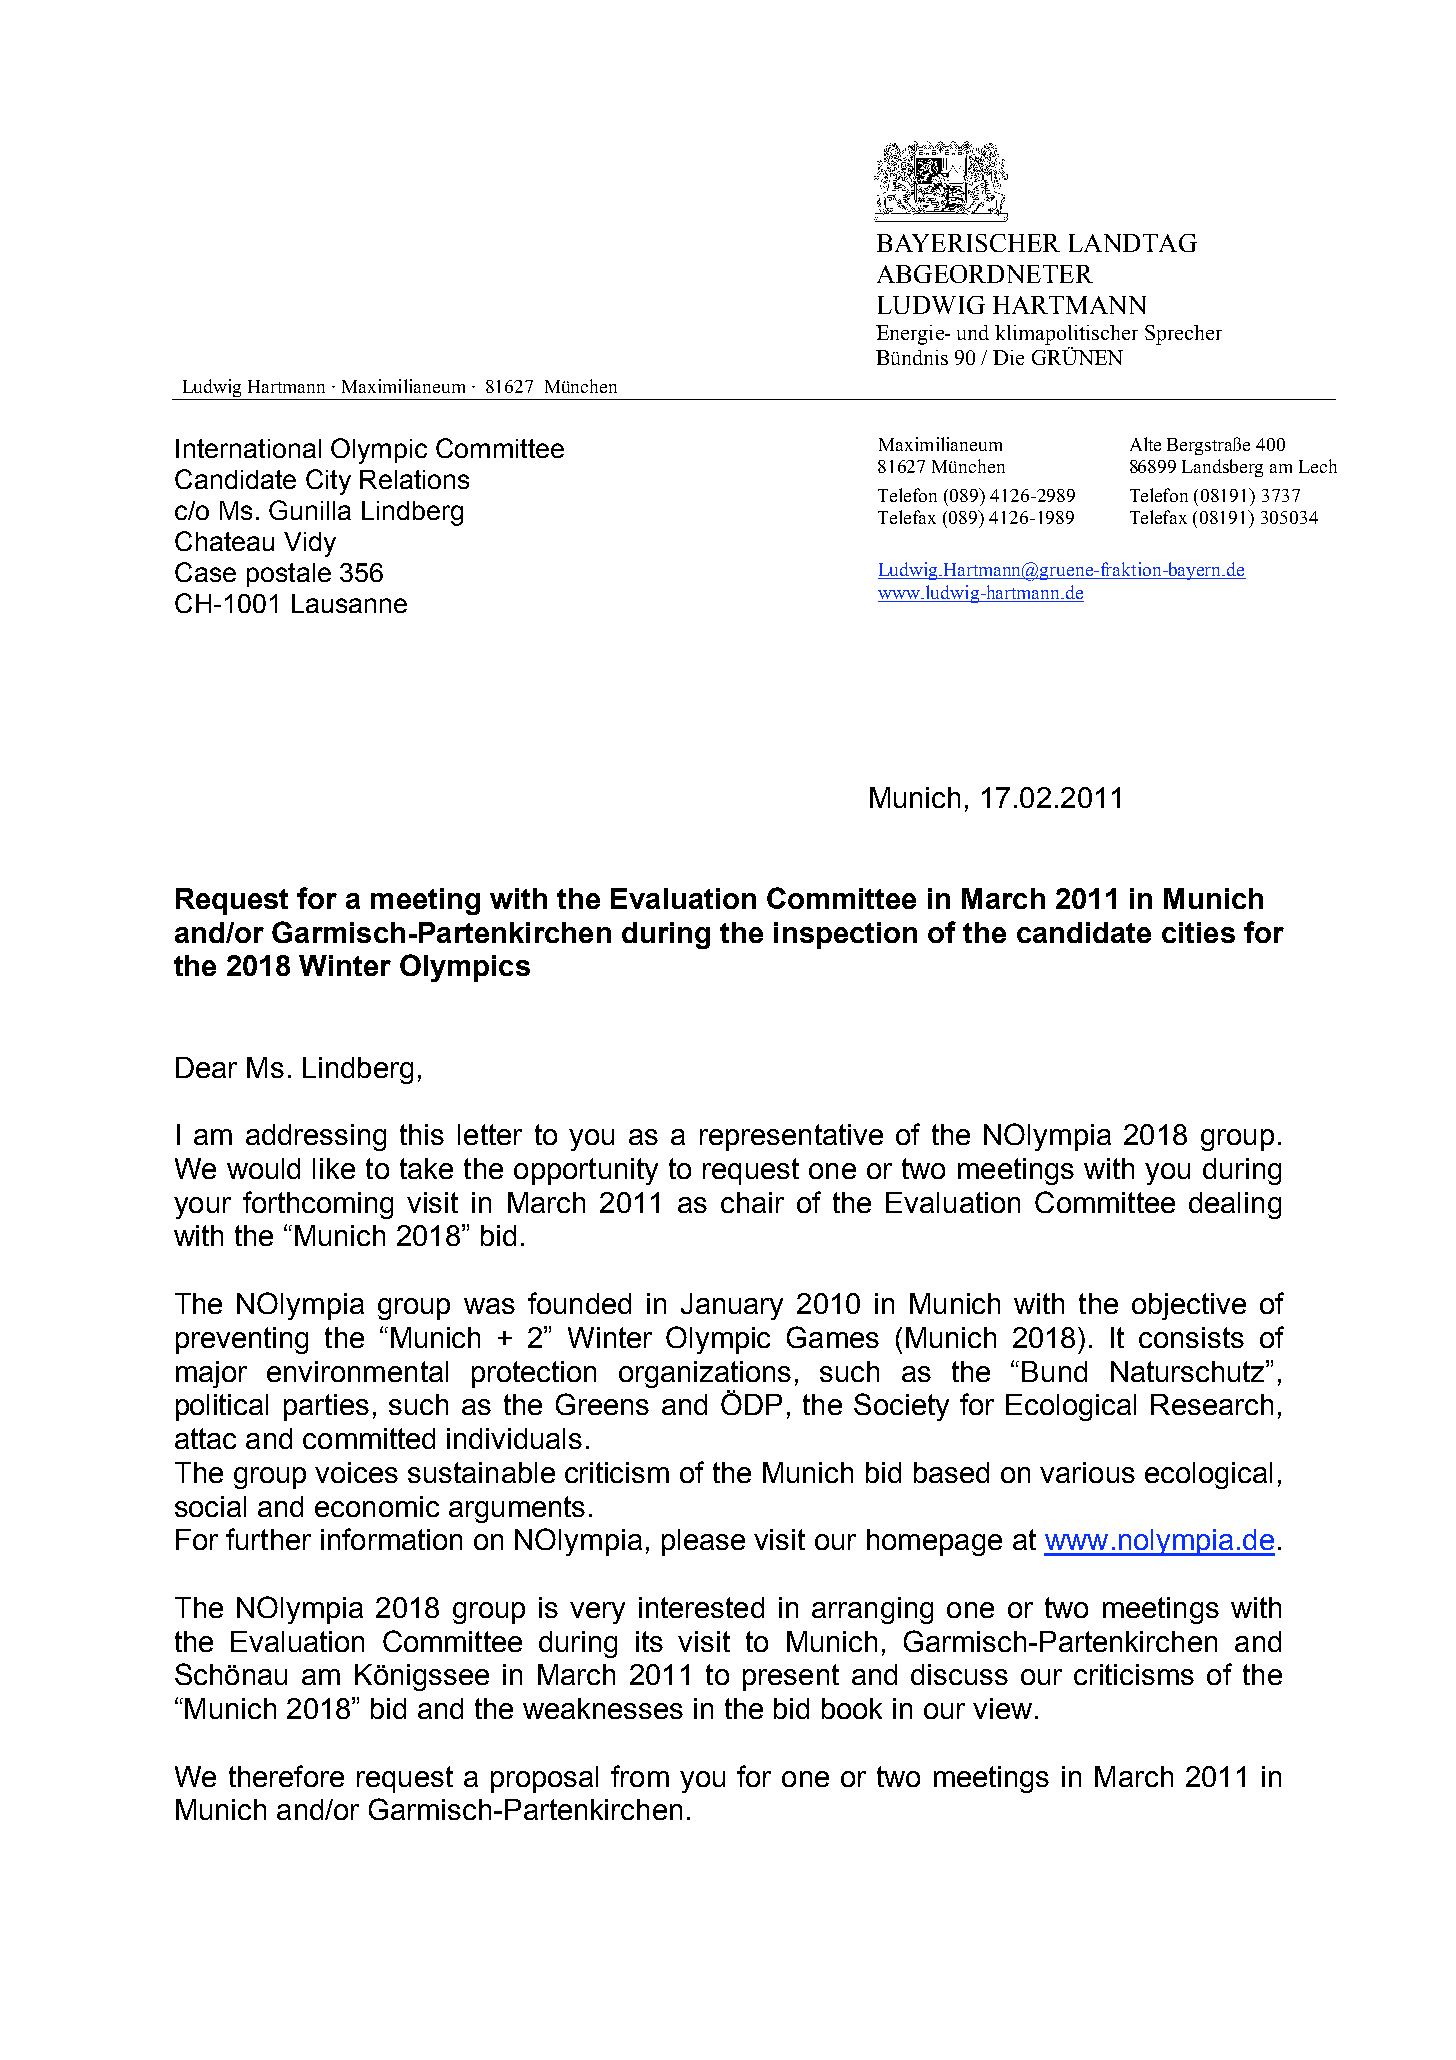 The width and height of the image is (1456, 2060). Describe the element at coordinates (286, 1776) in the image. I see `therefore` at that location.
